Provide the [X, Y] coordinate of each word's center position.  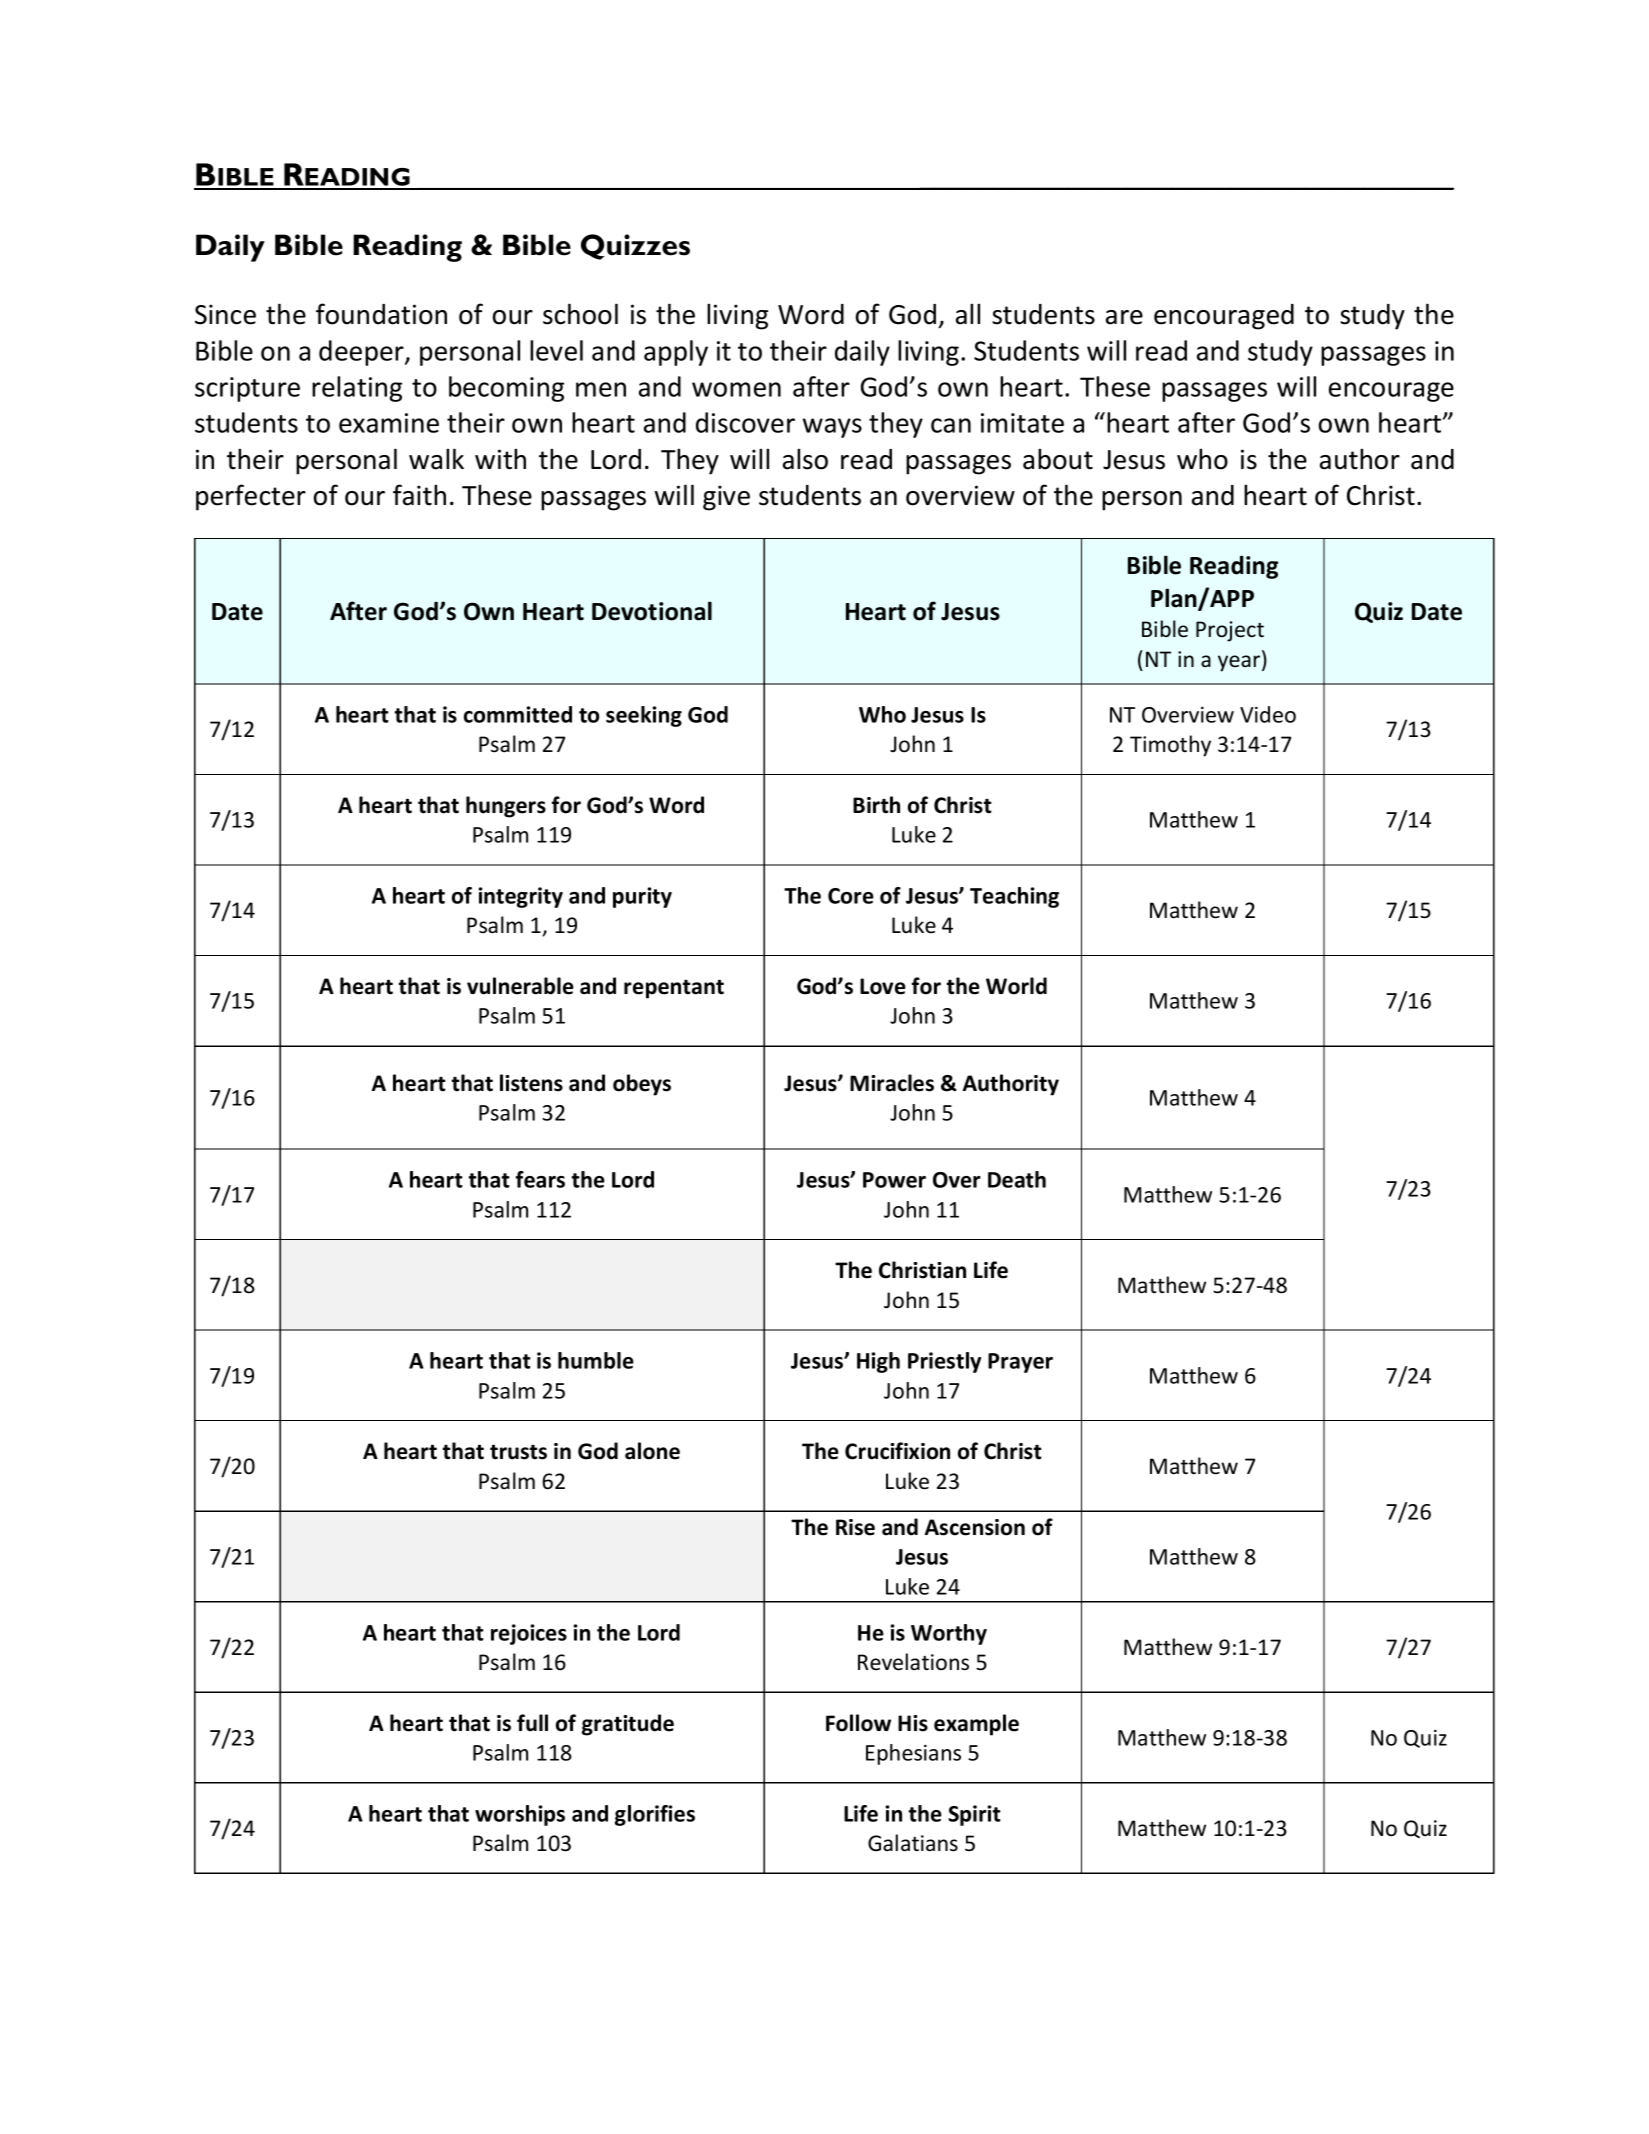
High [878, 1362]
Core [851, 896]
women [736, 389]
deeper [362, 353]
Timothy [1170, 746]
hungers [506, 807]
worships [520, 1815]
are [1124, 317]
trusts [518, 1452]
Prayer [1020, 1363]
